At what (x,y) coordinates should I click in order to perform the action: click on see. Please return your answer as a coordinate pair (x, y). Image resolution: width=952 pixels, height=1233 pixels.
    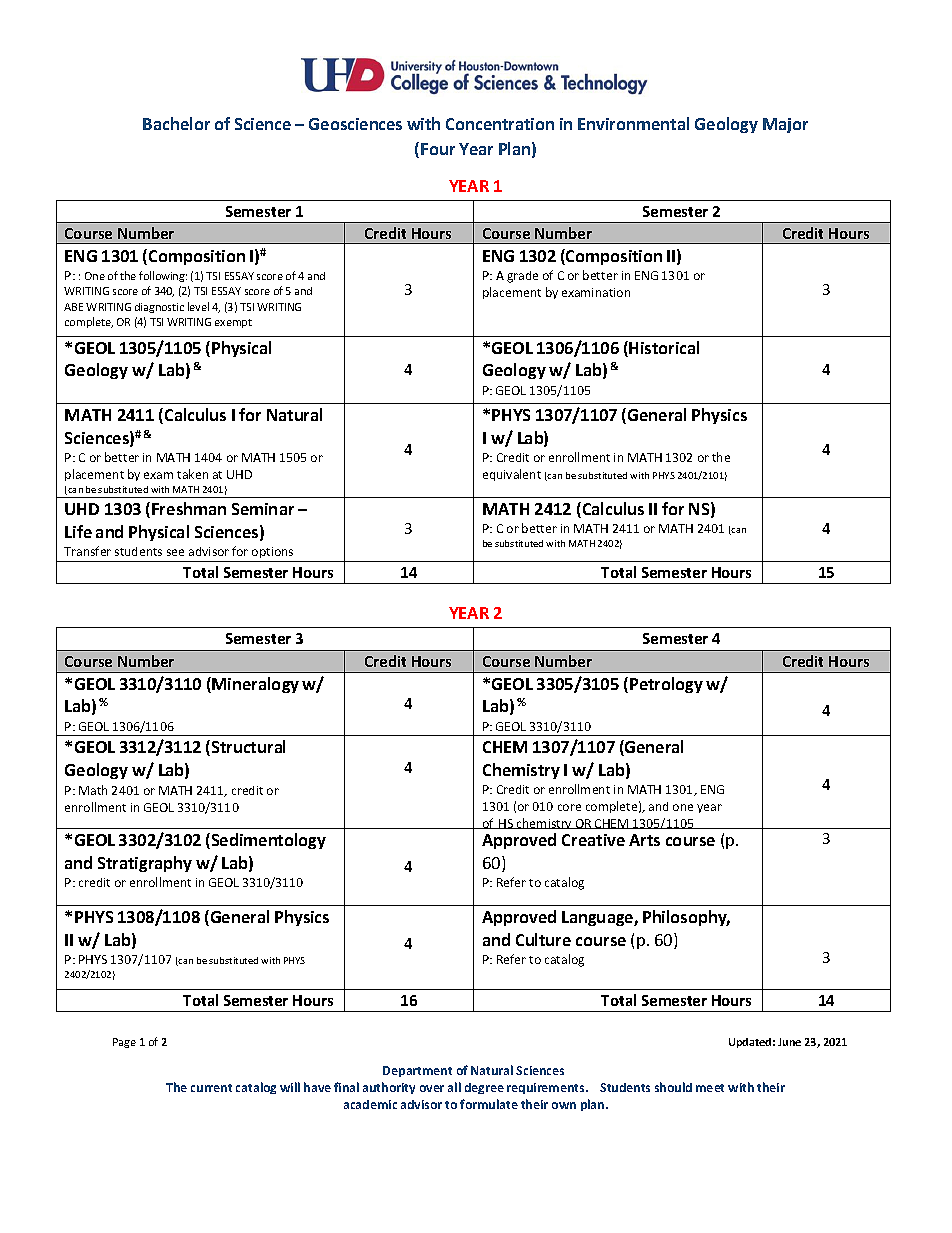
    Looking at the image, I should click on (175, 552).
